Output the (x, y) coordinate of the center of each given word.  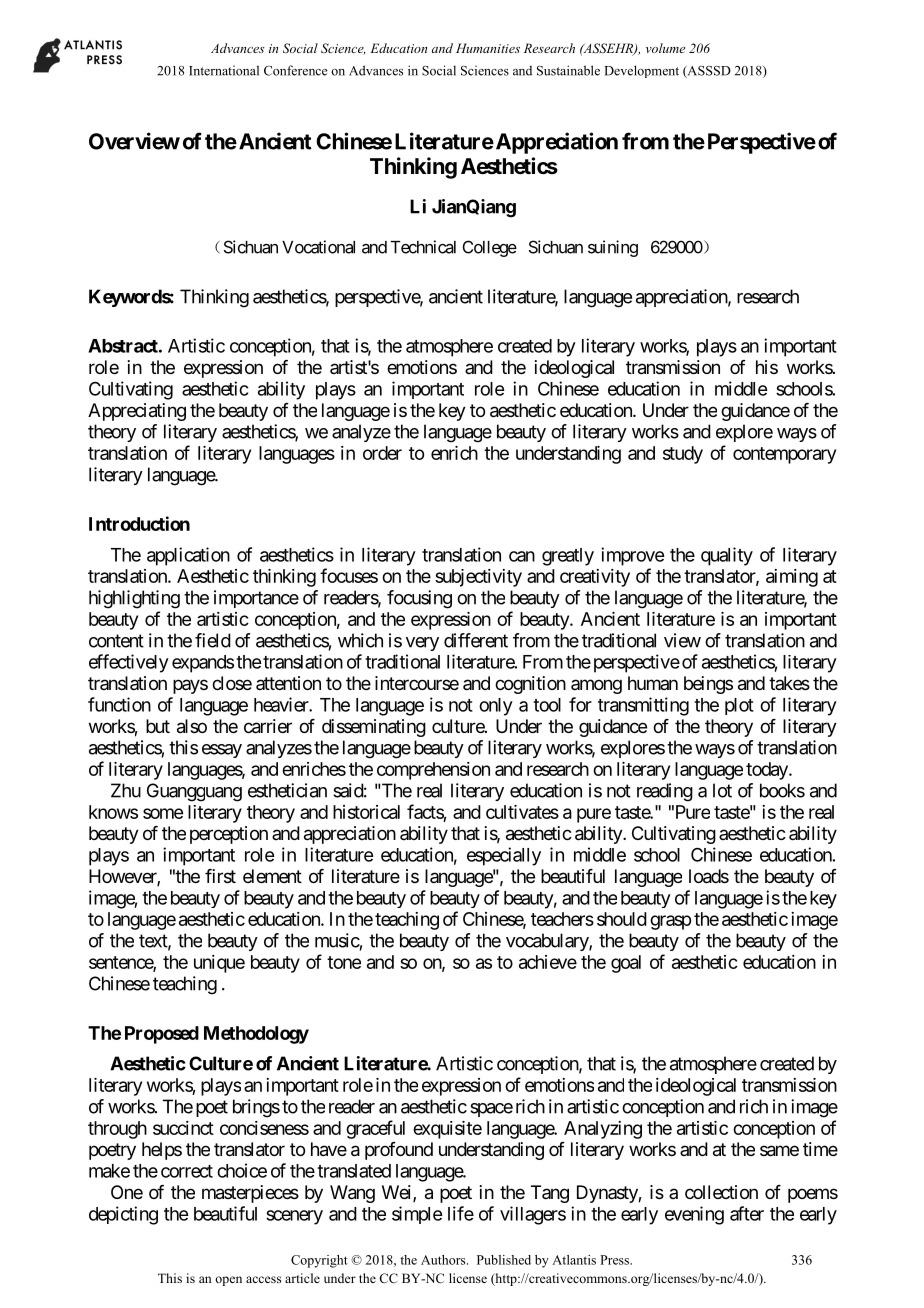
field (213, 640)
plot (739, 706)
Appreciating (137, 412)
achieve (548, 962)
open (228, 1281)
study (683, 455)
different (476, 640)
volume (665, 48)
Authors (444, 1260)
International (224, 70)
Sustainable (568, 70)
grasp (670, 922)
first (220, 876)
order (382, 453)
